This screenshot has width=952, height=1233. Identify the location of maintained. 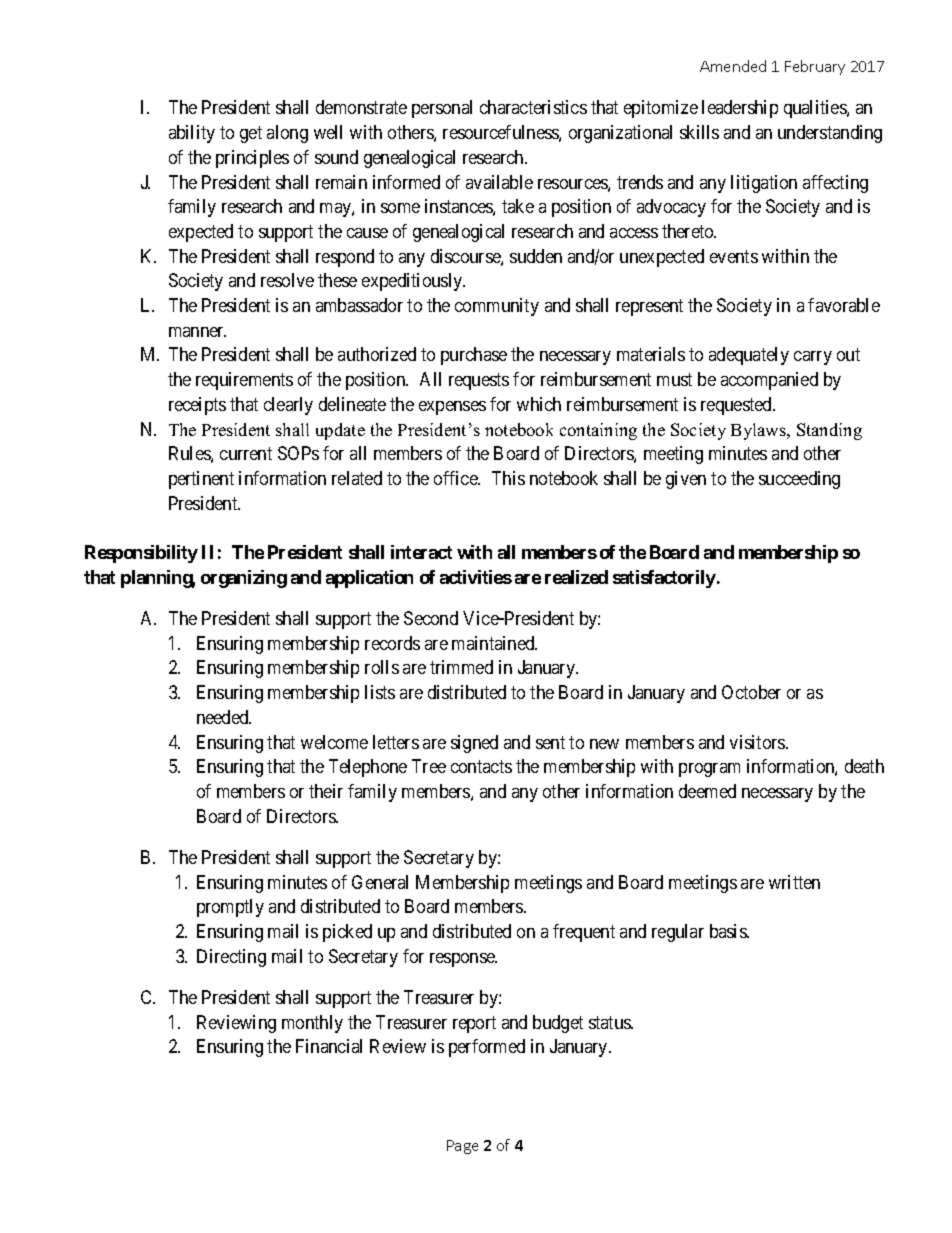
(494, 643).
